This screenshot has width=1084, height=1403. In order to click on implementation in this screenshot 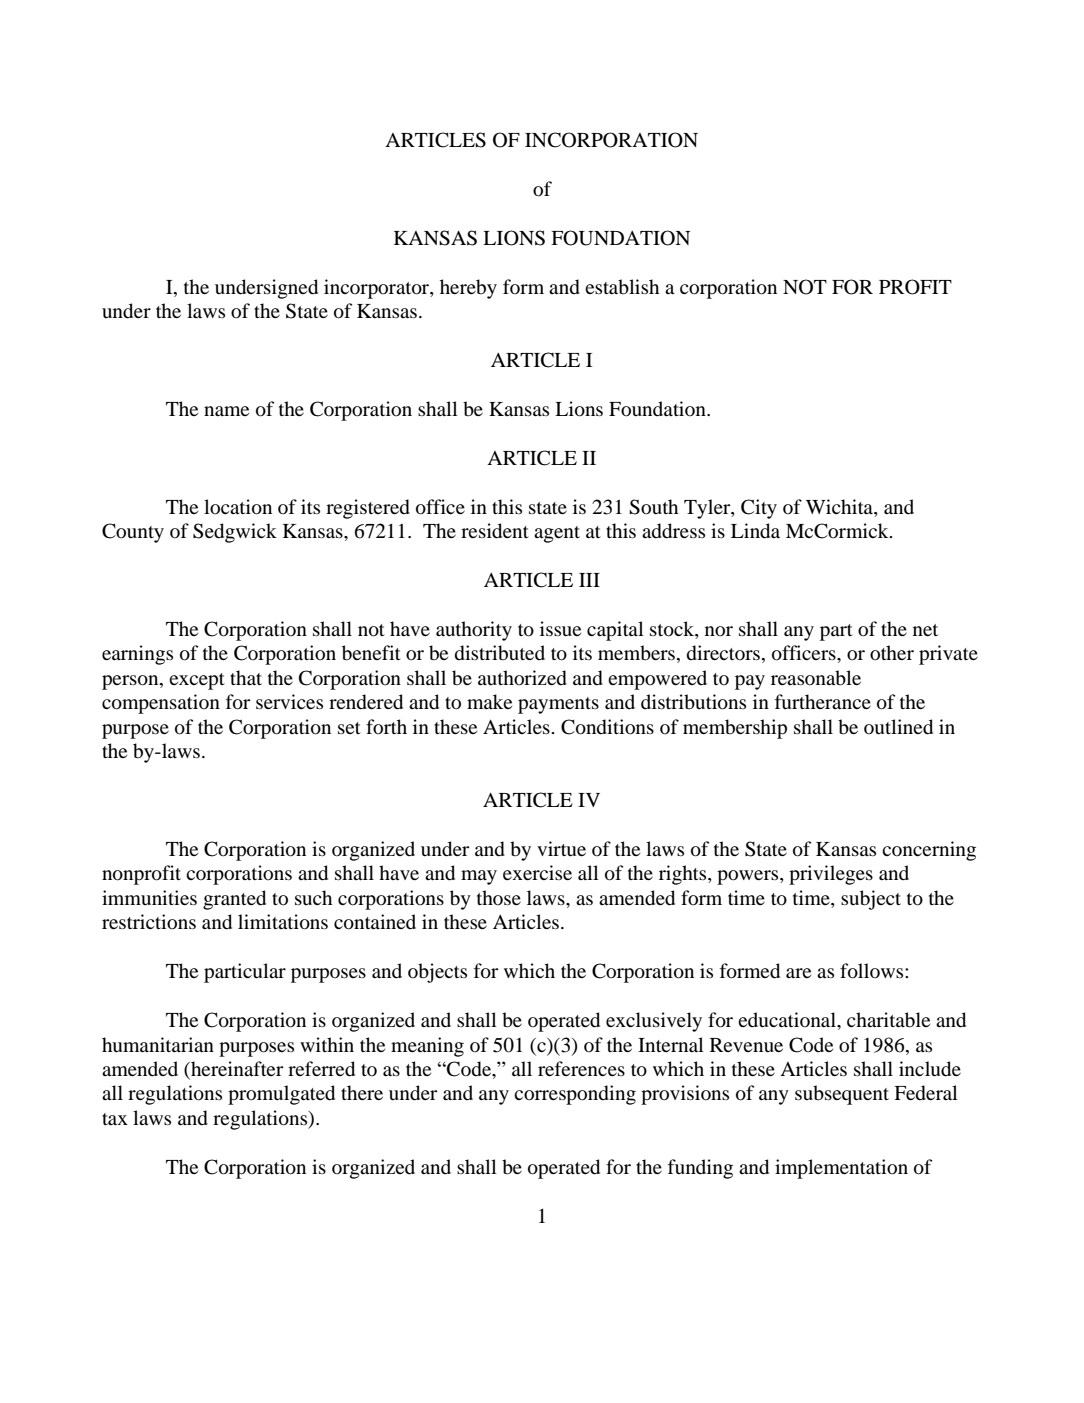, I will do `click(841, 1169)`.
